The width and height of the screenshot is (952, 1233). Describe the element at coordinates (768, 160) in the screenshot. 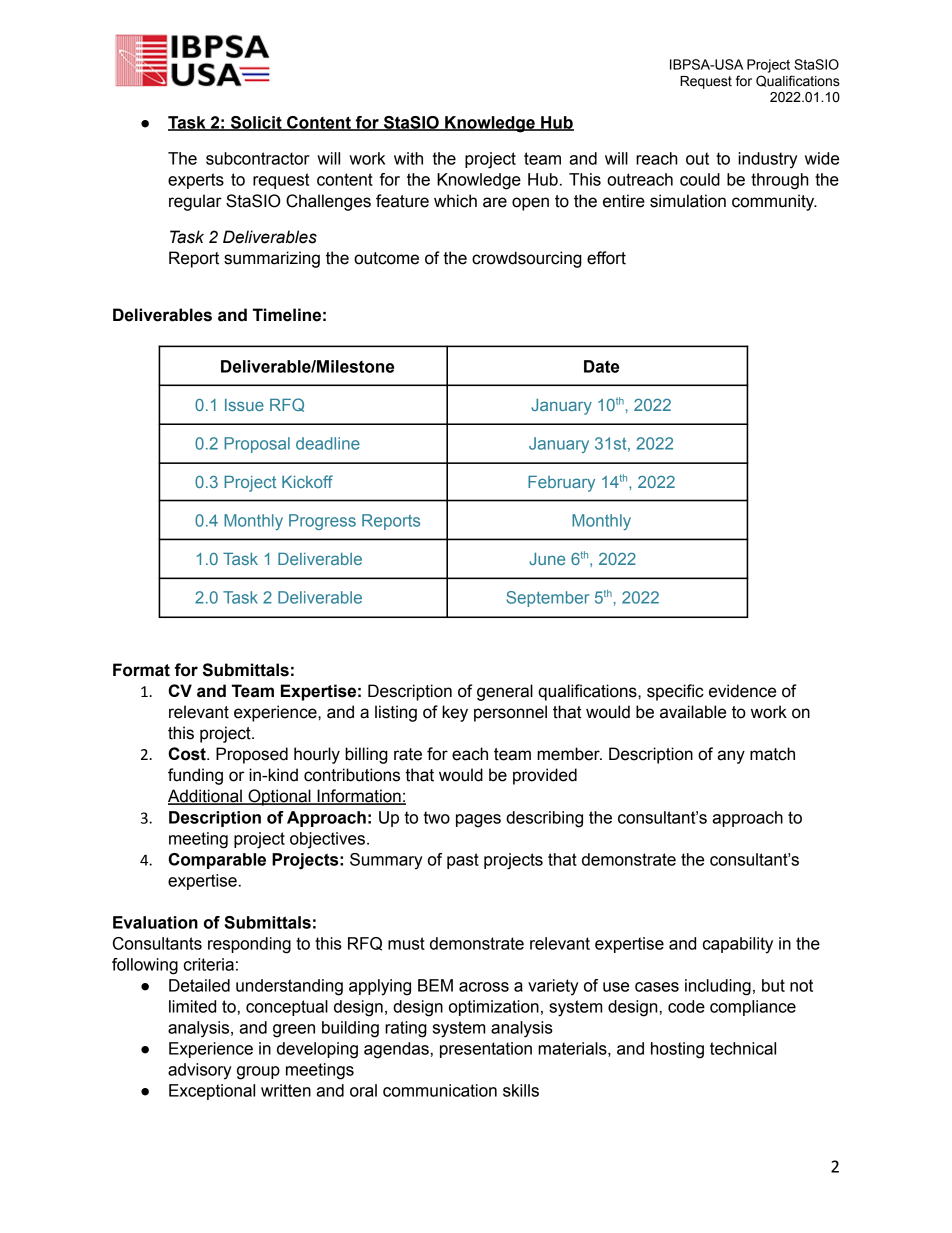

I see `industry` at that location.
